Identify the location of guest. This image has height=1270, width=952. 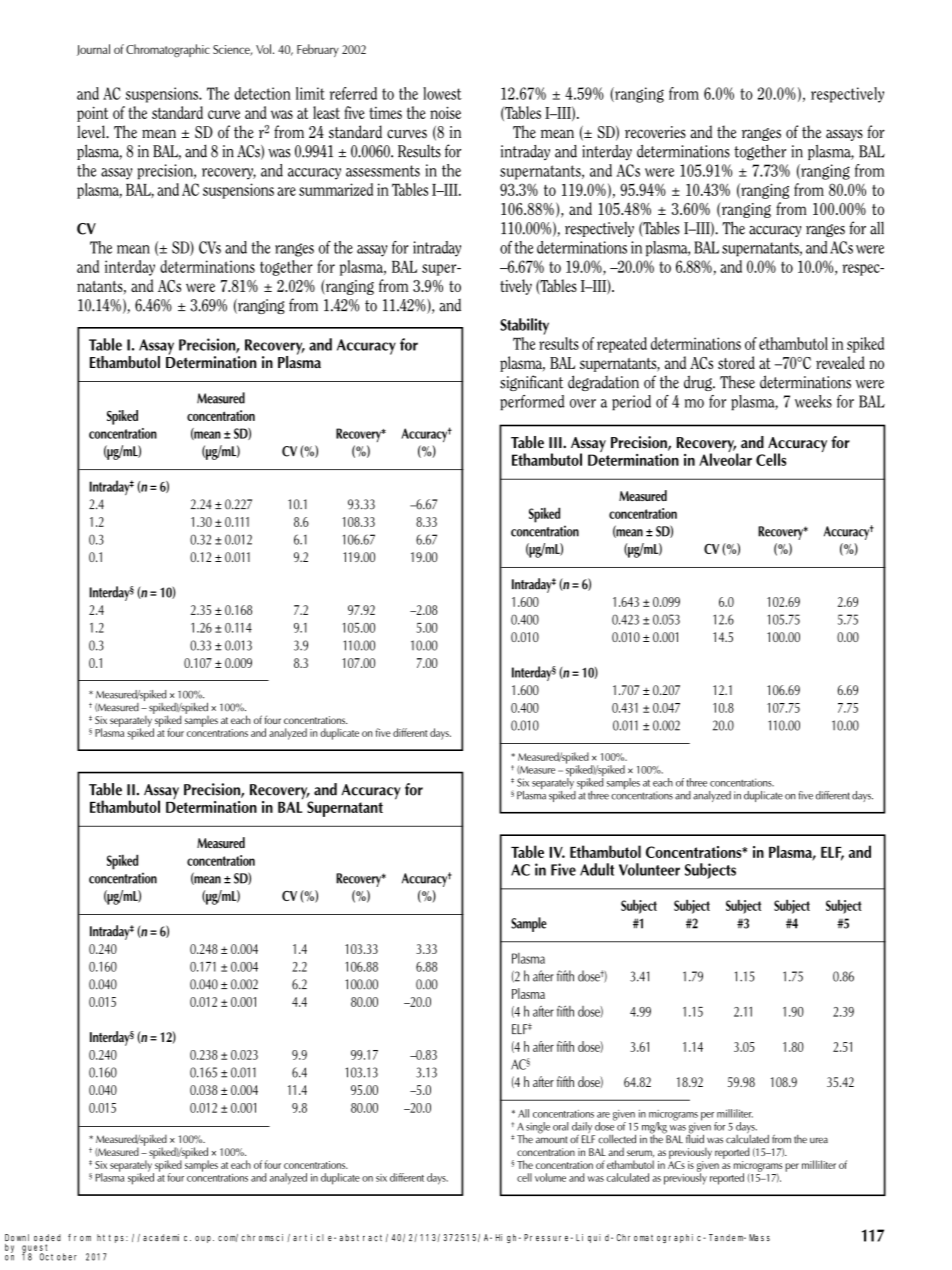
(37, 1249).
